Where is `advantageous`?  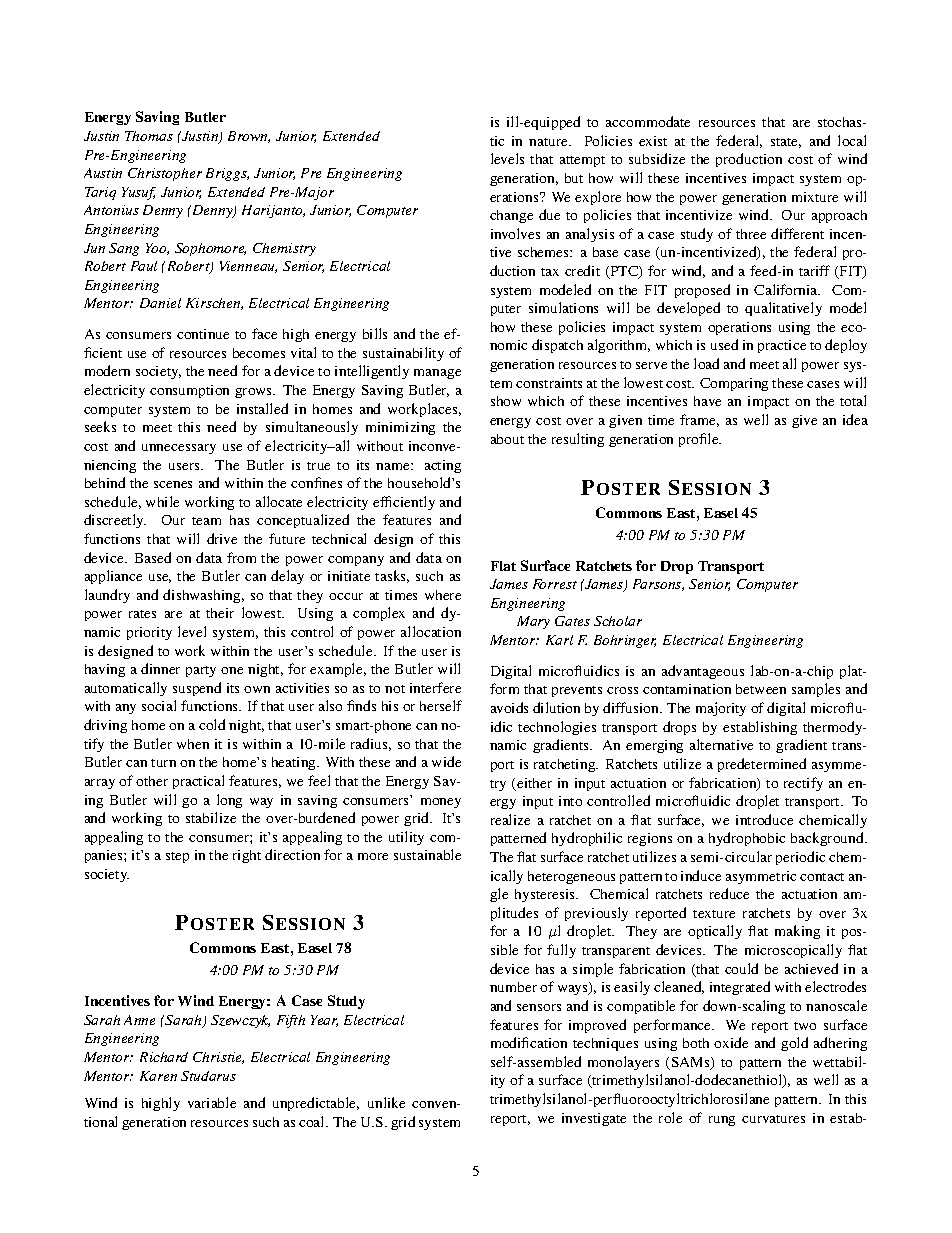 advantageous is located at coordinates (703, 672).
